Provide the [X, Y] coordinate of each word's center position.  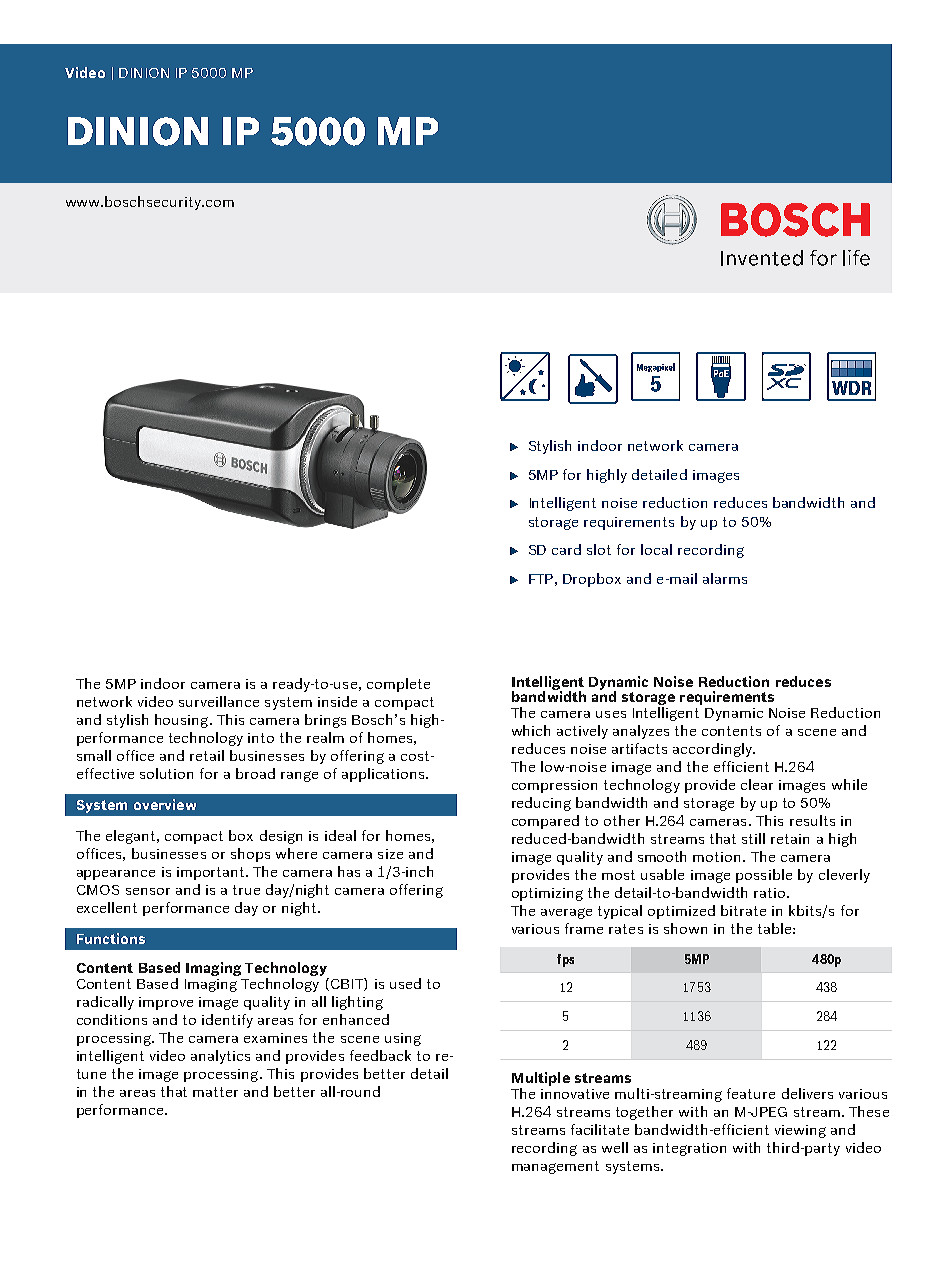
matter [215, 1092]
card [566, 549]
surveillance [219, 701]
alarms [725, 578]
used [405, 983]
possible [764, 876]
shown [685, 928]
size [390, 854]
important [212, 873]
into [261, 738]
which [531, 730]
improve [166, 1003]
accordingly [713, 750]
